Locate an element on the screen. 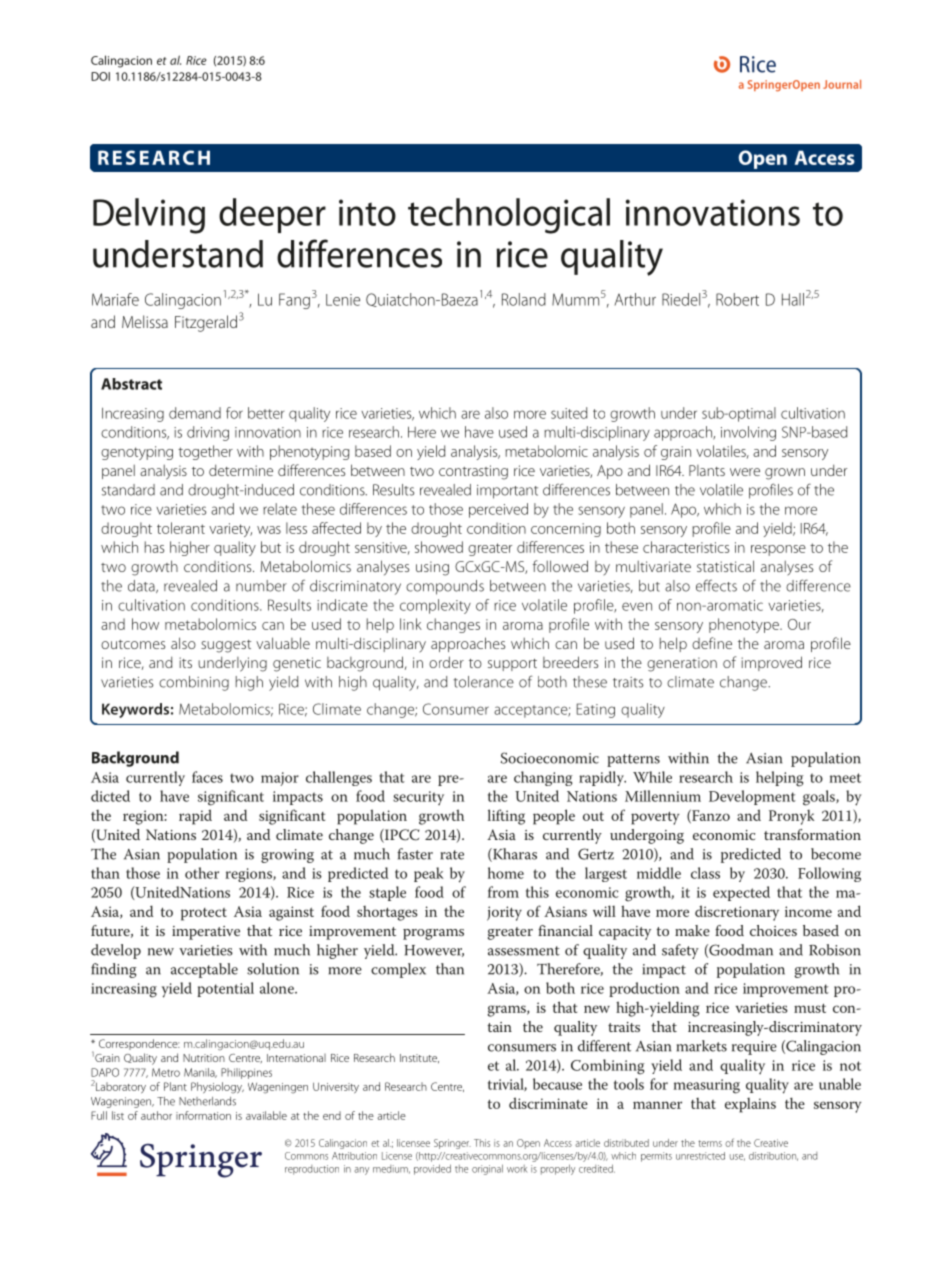 Image resolution: width=952 pixels, height=1270 pixels. other is located at coordinates (202, 873).
